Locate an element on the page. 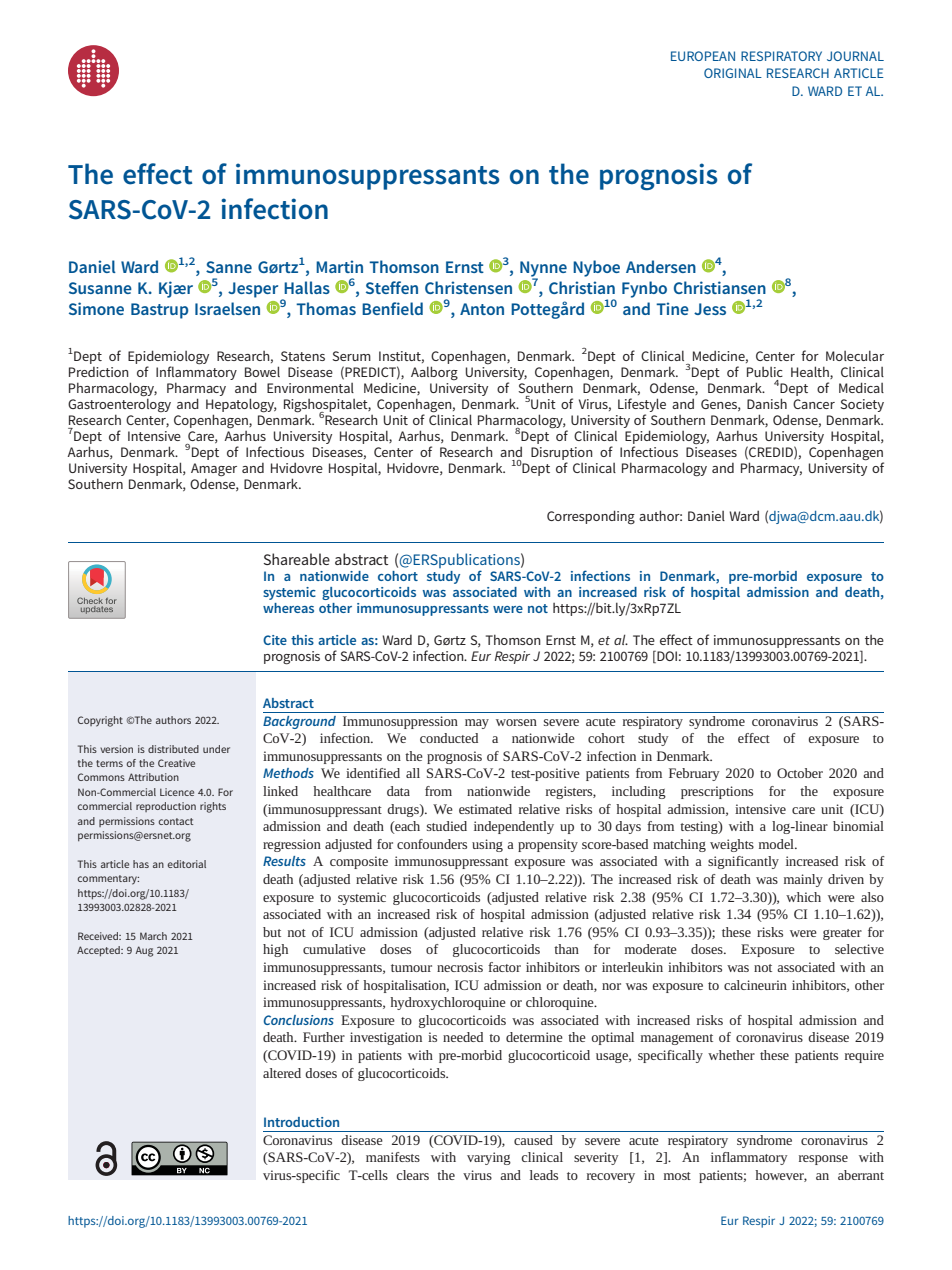 The width and height of the image is (952, 1270). Jess is located at coordinates (710, 309).
